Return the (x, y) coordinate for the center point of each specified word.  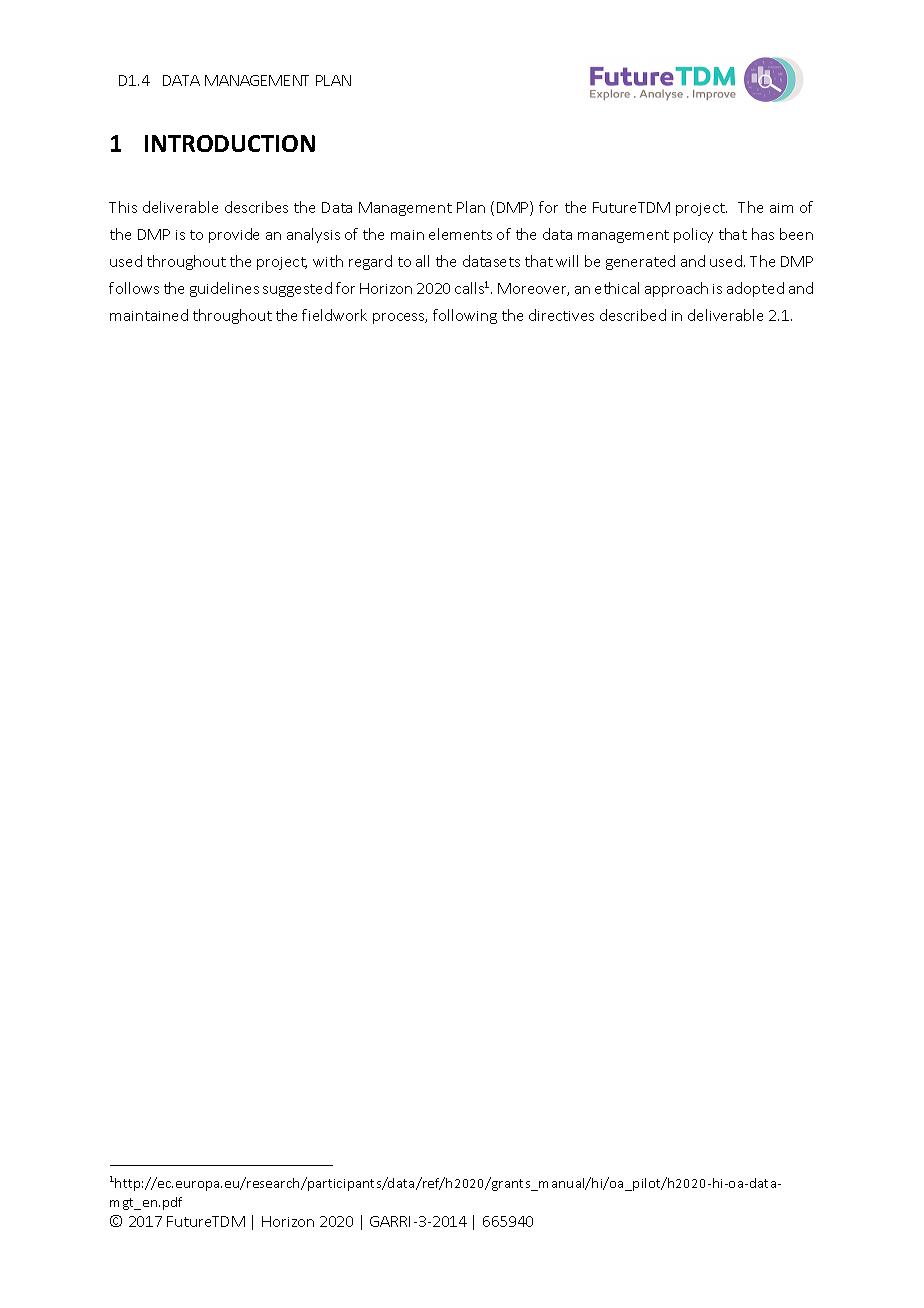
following (465, 316)
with (328, 261)
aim (781, 208)
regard (370, 262)
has (763, 234)
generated (640, 262)
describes (256, 207)
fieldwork (334, 315)
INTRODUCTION (230, 143)
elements (460, 234)
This (123, 207)
